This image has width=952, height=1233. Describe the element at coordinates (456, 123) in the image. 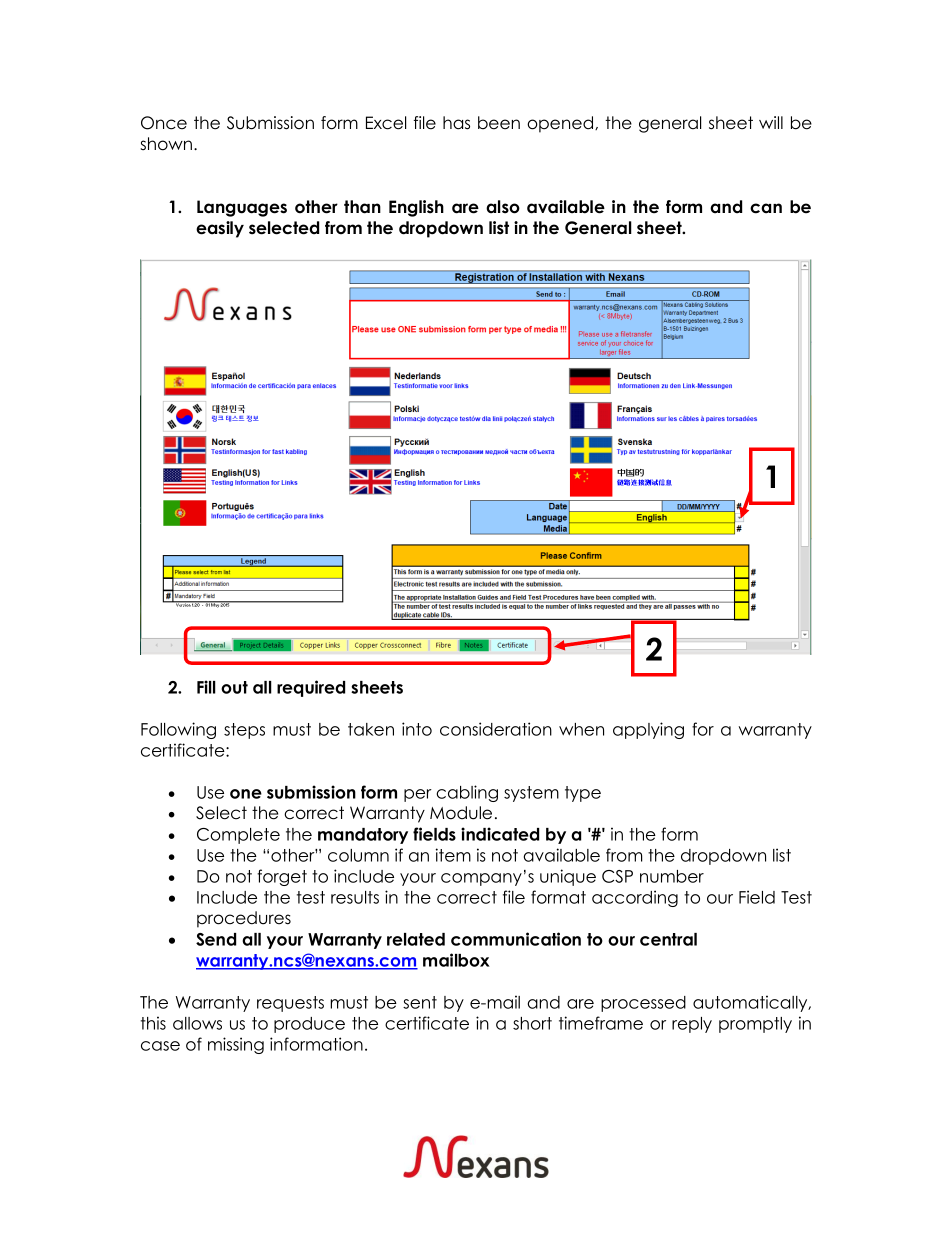

I see `has` at that location.
